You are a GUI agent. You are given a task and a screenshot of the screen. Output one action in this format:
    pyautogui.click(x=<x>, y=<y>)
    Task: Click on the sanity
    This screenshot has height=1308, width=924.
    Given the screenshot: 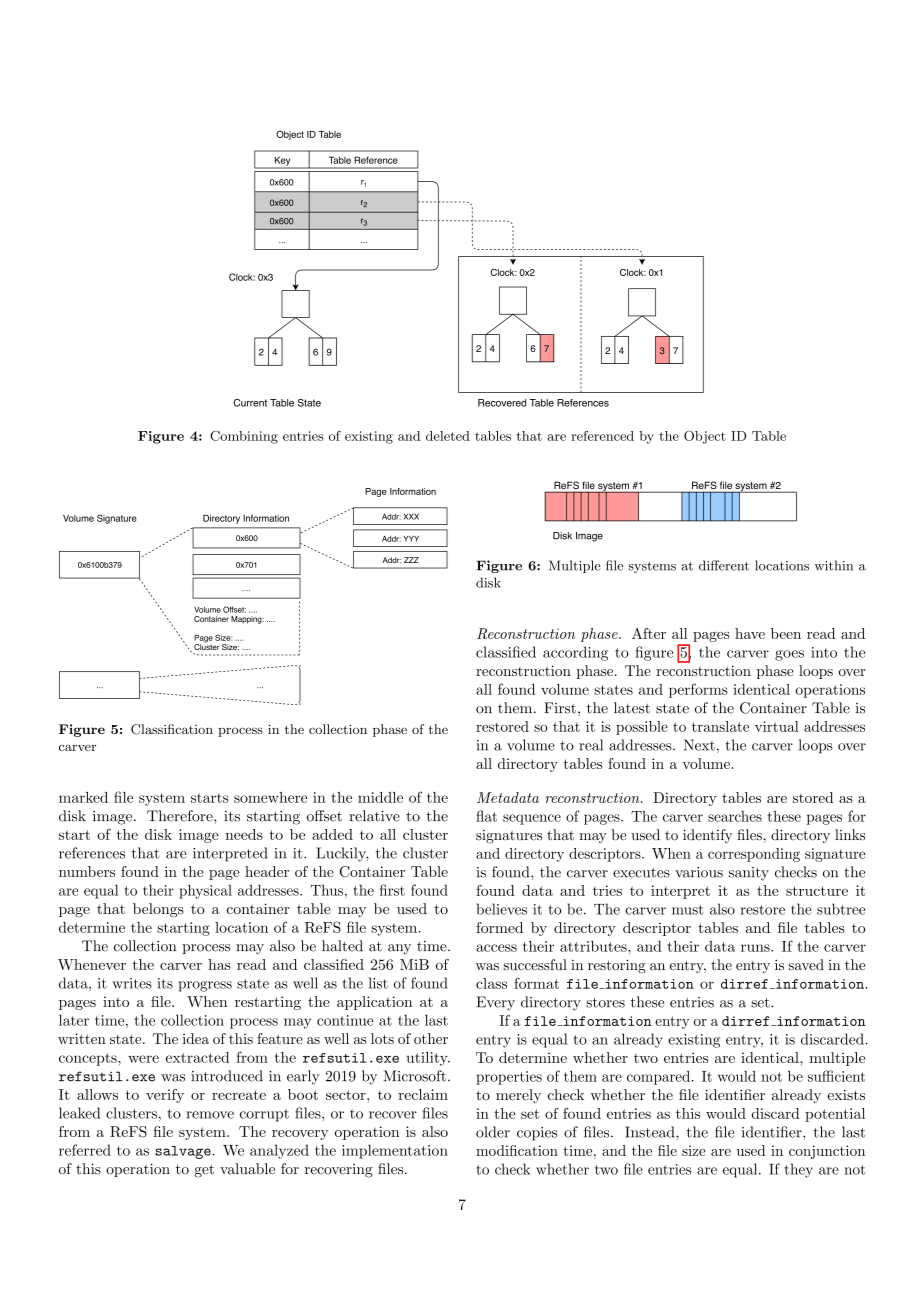 What is the action you would take?
    pyautogui.click(x=749, y=874)
